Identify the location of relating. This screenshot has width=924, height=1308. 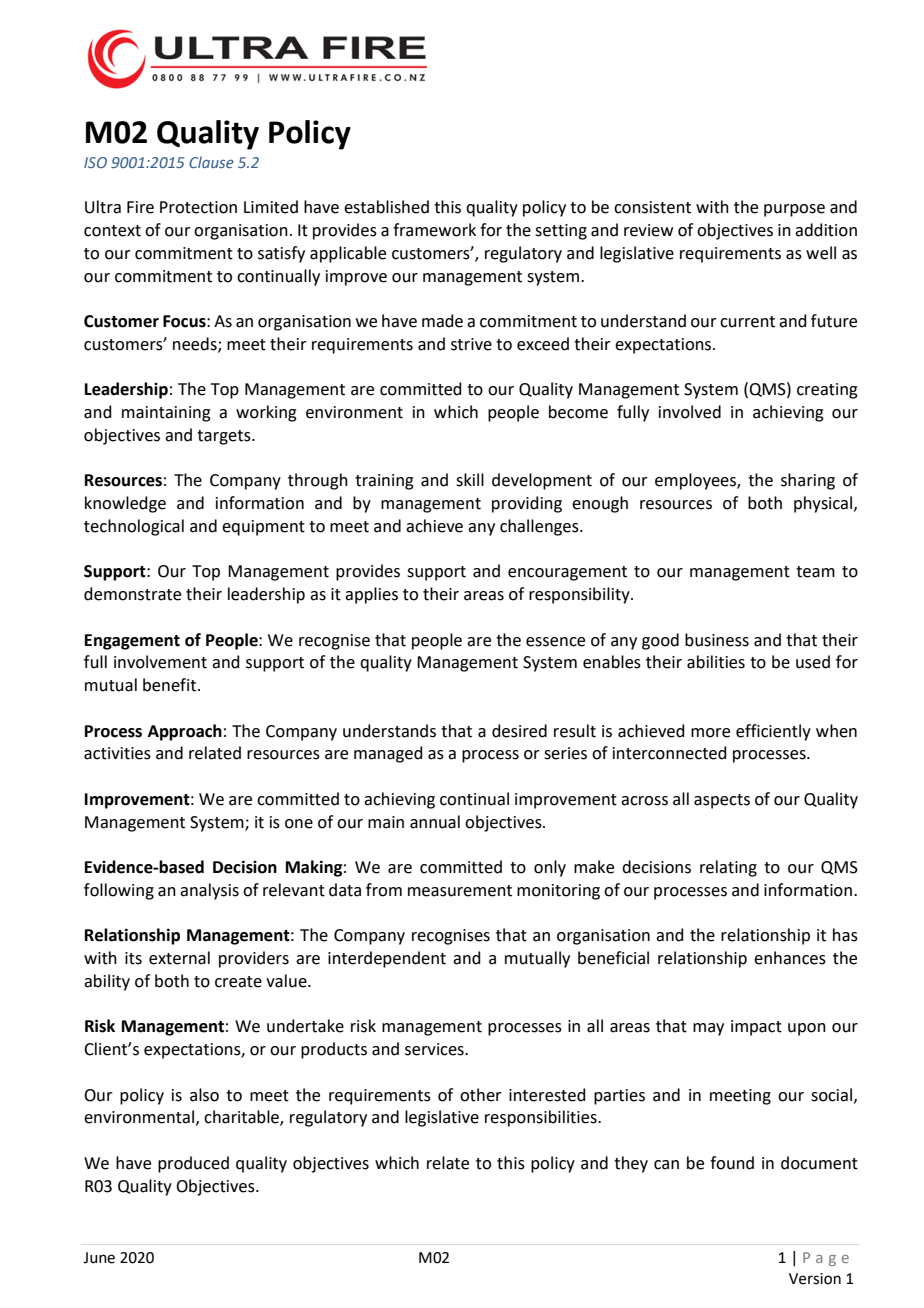
(728, 868).
